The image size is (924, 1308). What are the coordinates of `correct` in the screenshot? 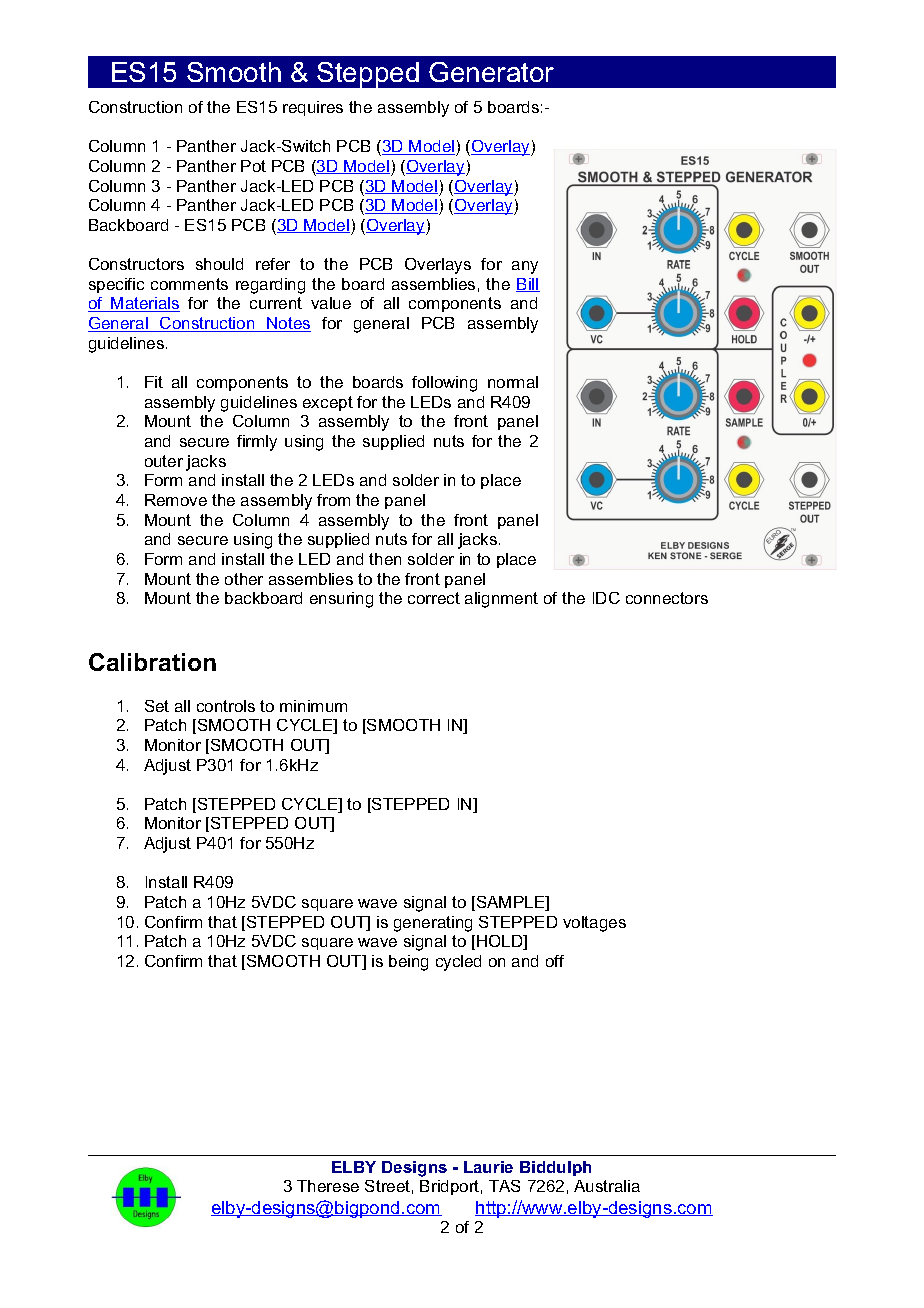 It's located at (434, 598).
